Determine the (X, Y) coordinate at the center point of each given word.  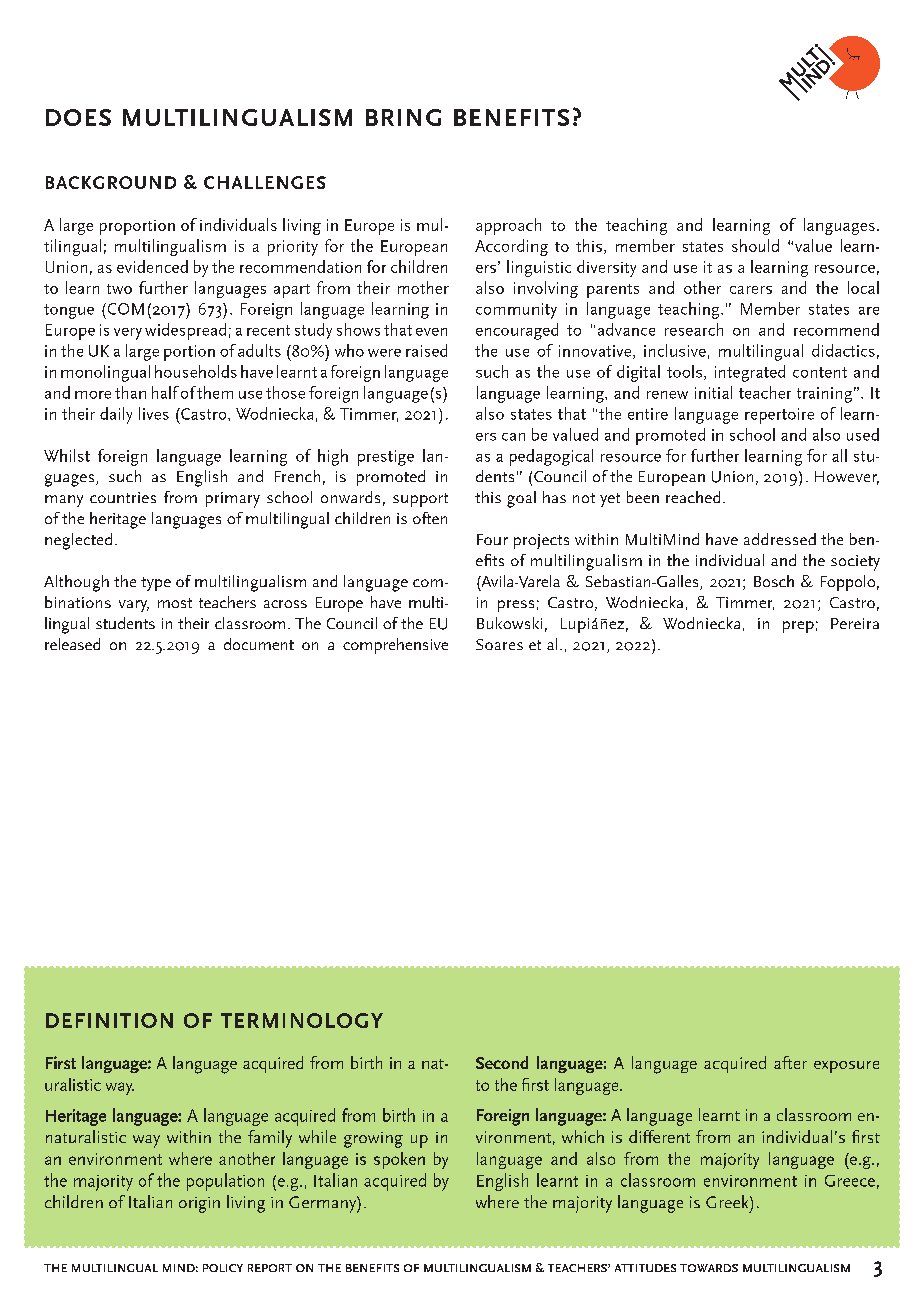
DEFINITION (109, 1020)
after (790, 1062)
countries (123, 497)
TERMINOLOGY (302, 1020)
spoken (399, 1160)
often (430, 518)
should (755, 245)
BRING (403, 117)
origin (199, 1205)
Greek (728, 1201)
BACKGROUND (111, 182)
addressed (780, 539)
